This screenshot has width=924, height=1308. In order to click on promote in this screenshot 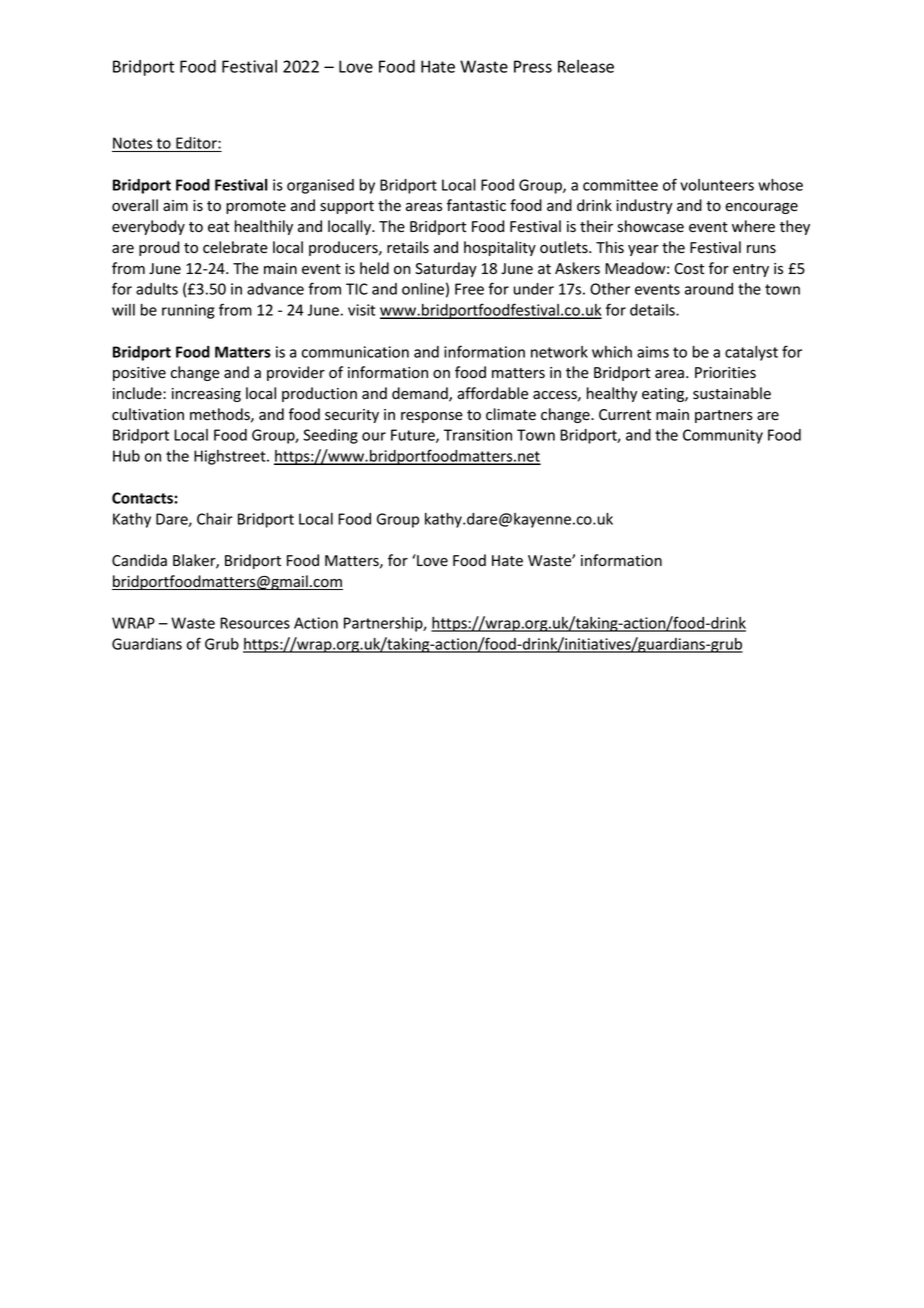, I will do `click(256, 207)`.
